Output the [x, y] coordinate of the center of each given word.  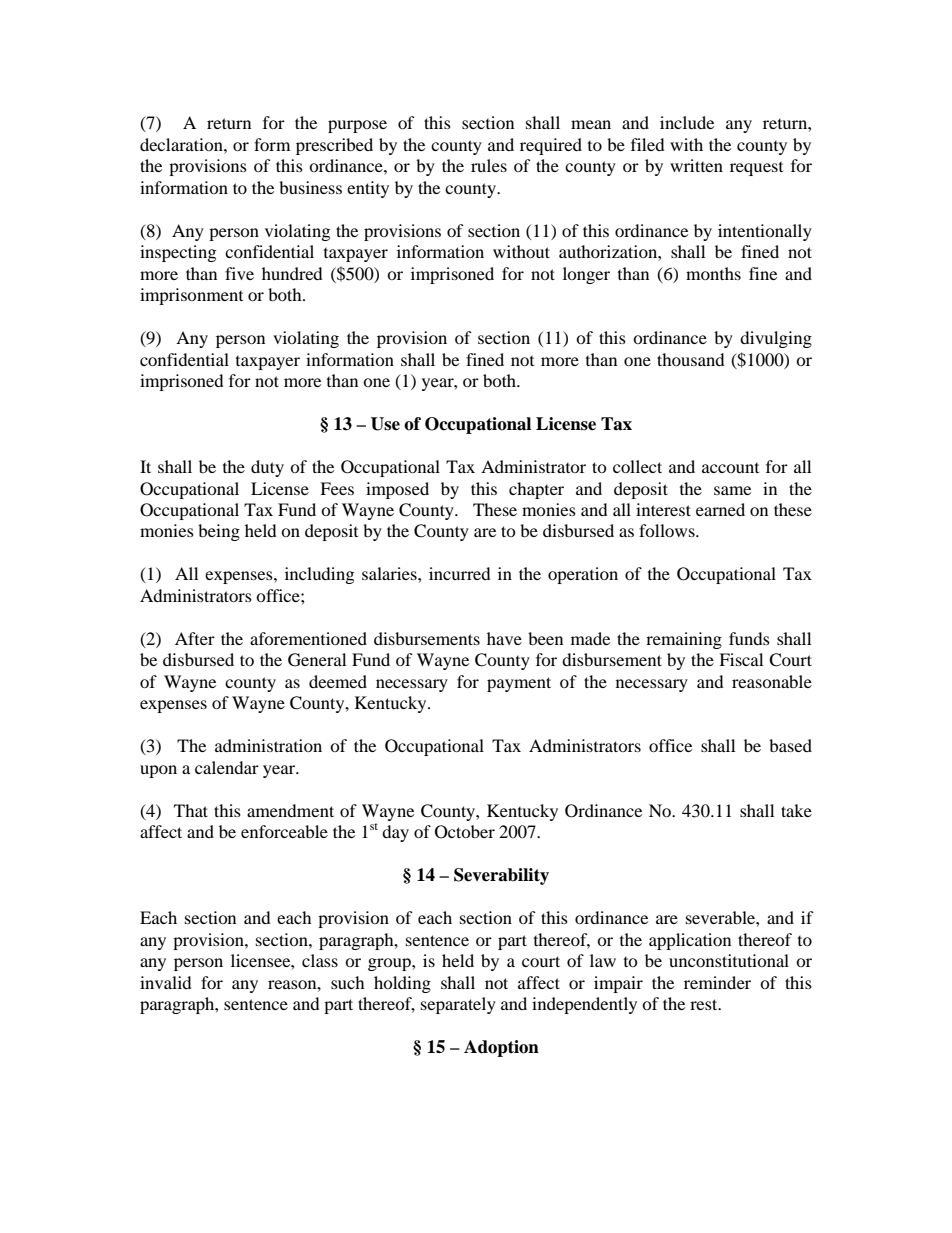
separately [458, 1005]
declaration [182, 144]
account [730, 468]
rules [489, 165]
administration [268, 745]
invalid [166, 982]
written [696, 165]
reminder [717, 982]
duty [267, 468]
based [790, 745]
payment [519, 684]
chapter [536, 490]
